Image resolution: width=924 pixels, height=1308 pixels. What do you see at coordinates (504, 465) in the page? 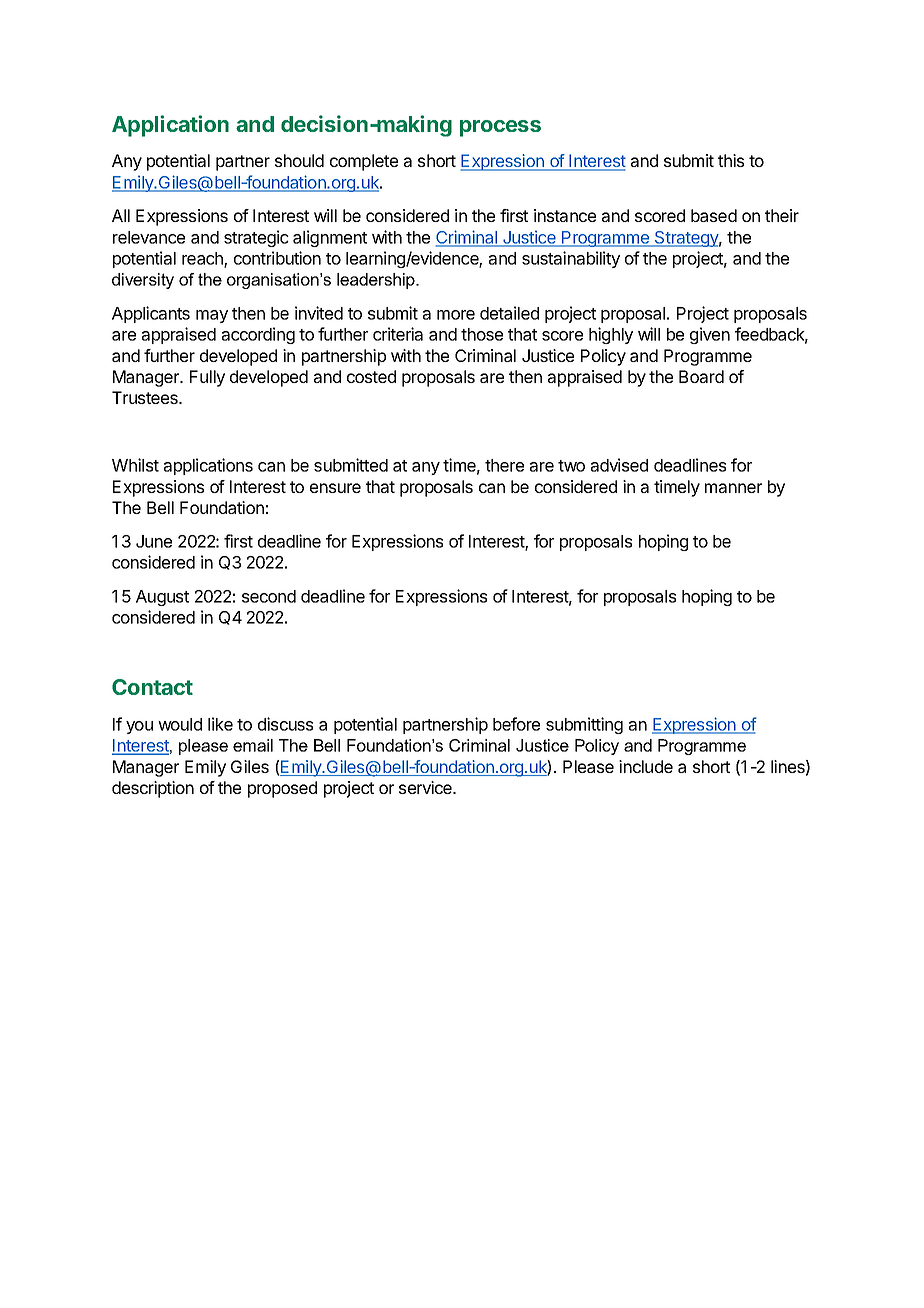
I see `there` at bounding box center [504, 465].
